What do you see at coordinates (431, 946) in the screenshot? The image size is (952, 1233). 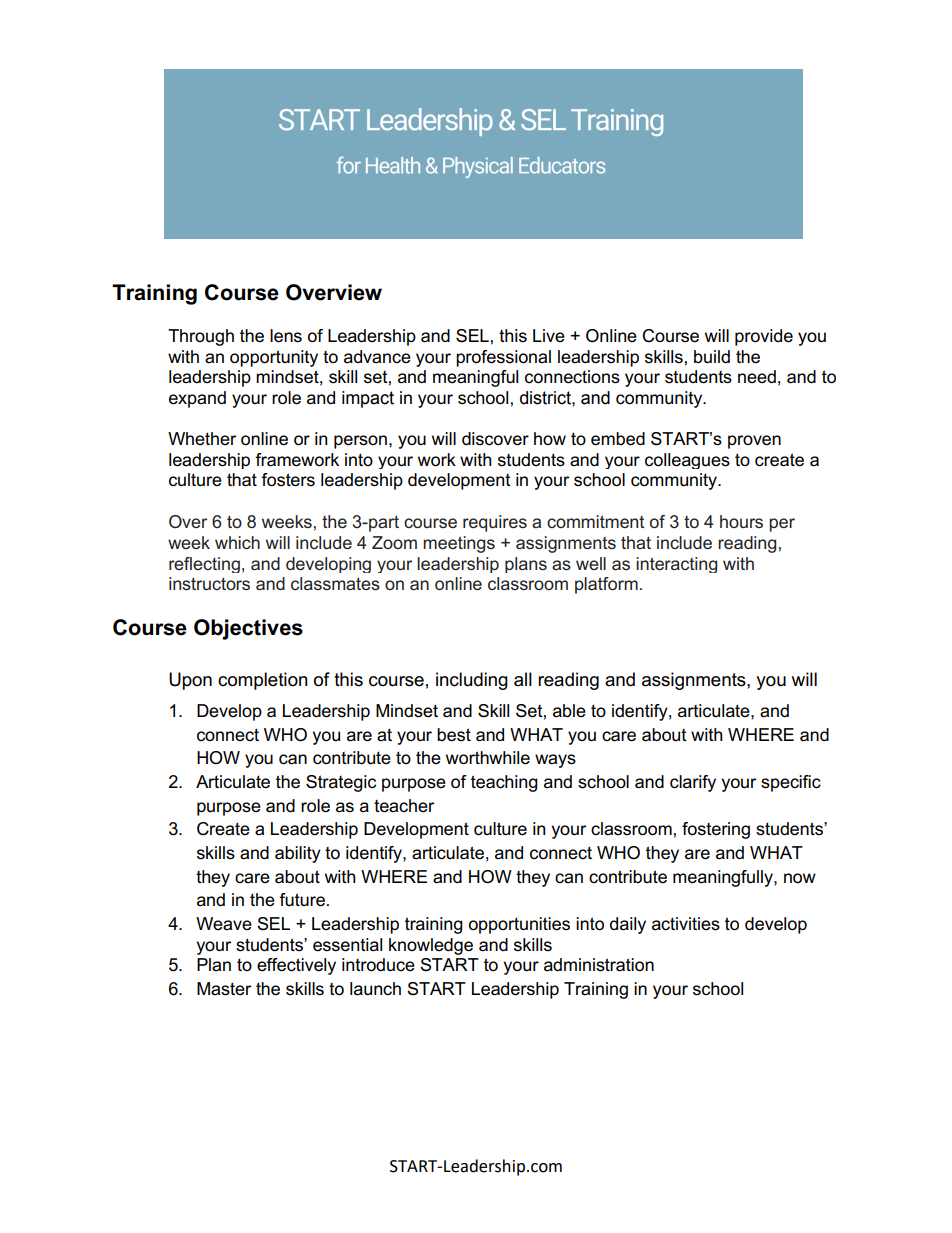 I see `knowledge` at bounding box center [431, 946].
